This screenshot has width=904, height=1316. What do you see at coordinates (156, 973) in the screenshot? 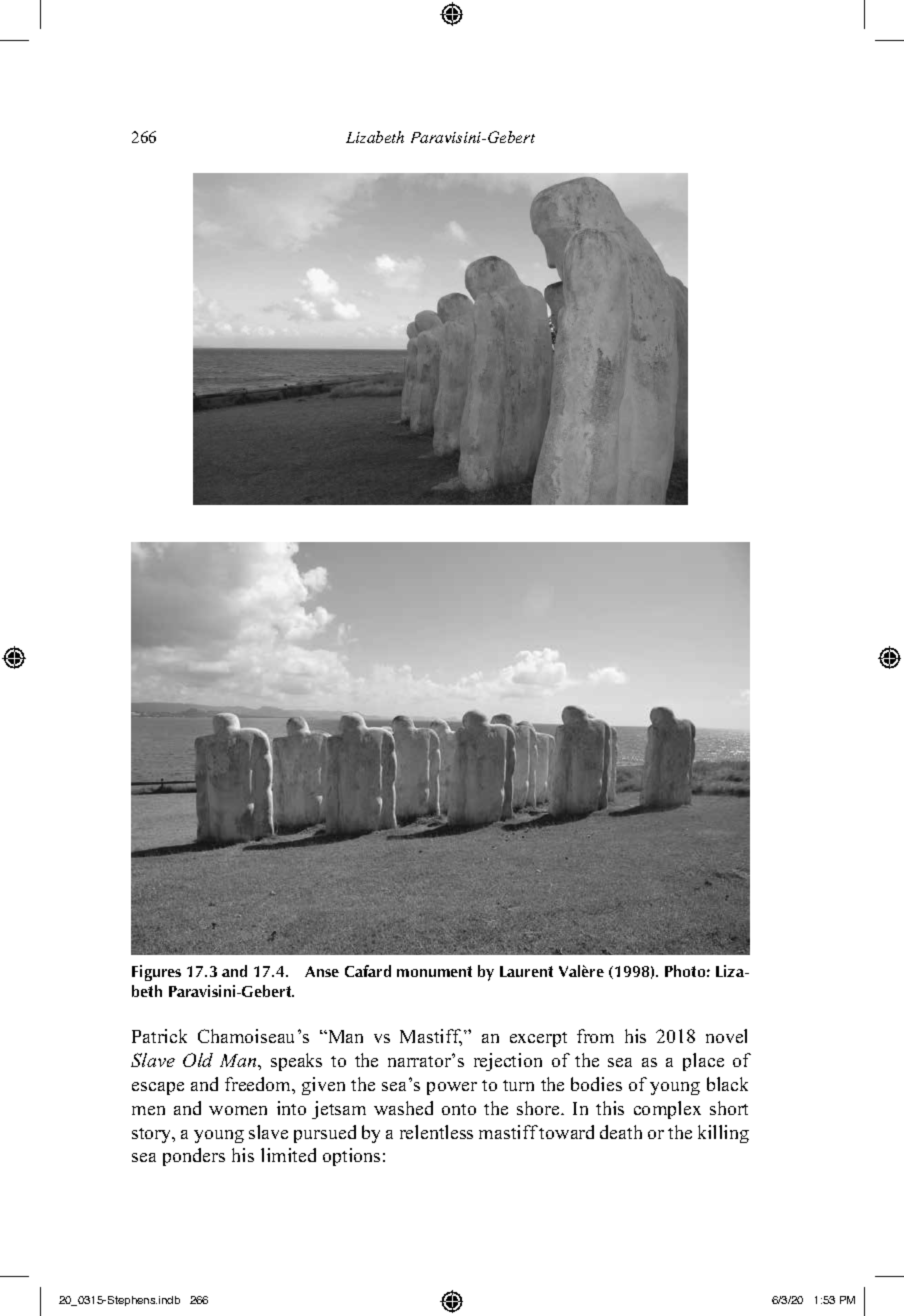
I see `Figures` at bounding box center [156, 973].
